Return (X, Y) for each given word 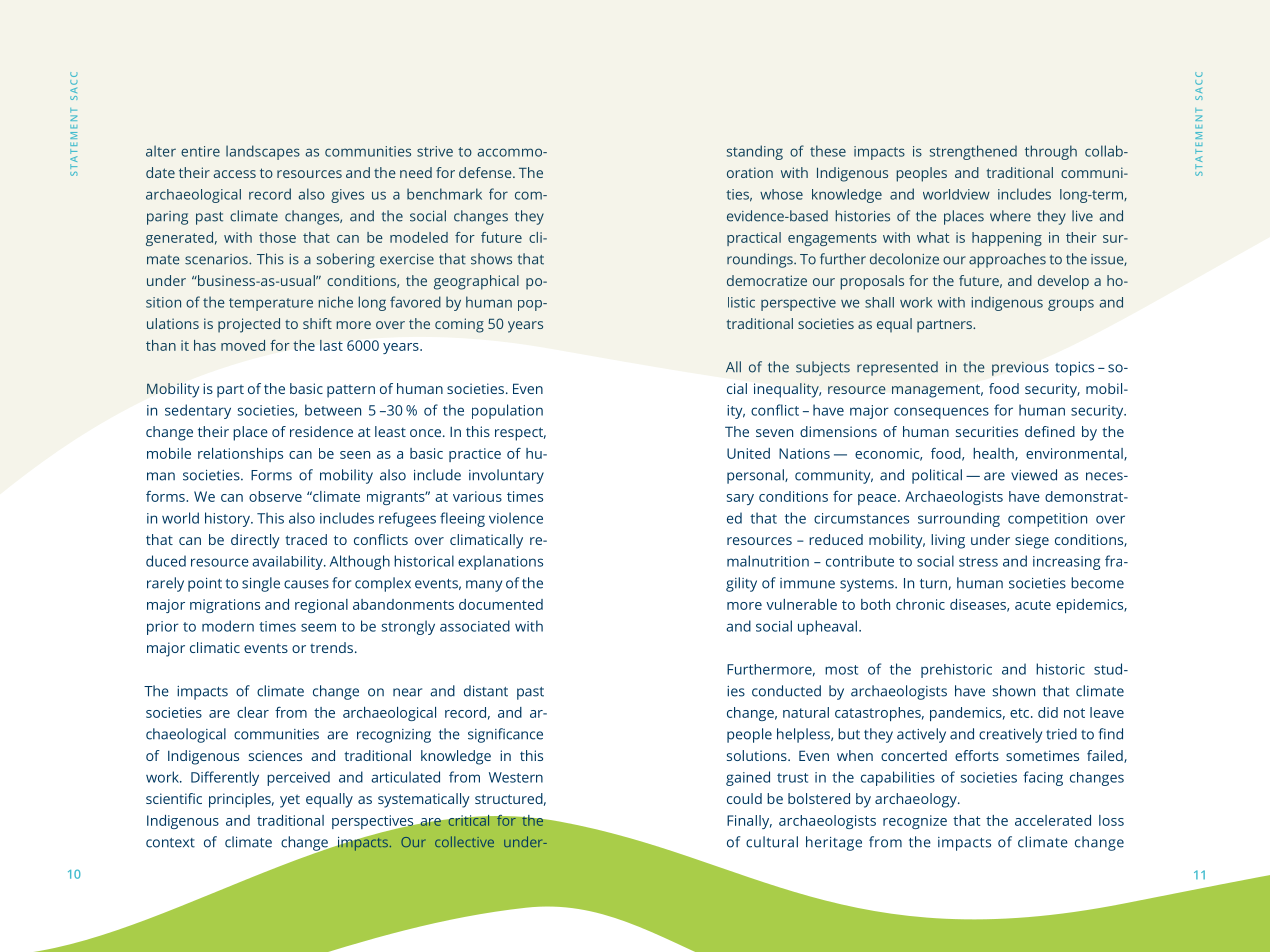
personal (756, 476)
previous (1020, 369)
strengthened (973, 152)
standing (755, 152)
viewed (1034, 475)
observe (275, 496)
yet (290, 801)
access (235, 174)
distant (486, 691)
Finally (749, 822)
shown (1014, 691)
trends (331, 647)
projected (249, 325)
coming (459, 325)
